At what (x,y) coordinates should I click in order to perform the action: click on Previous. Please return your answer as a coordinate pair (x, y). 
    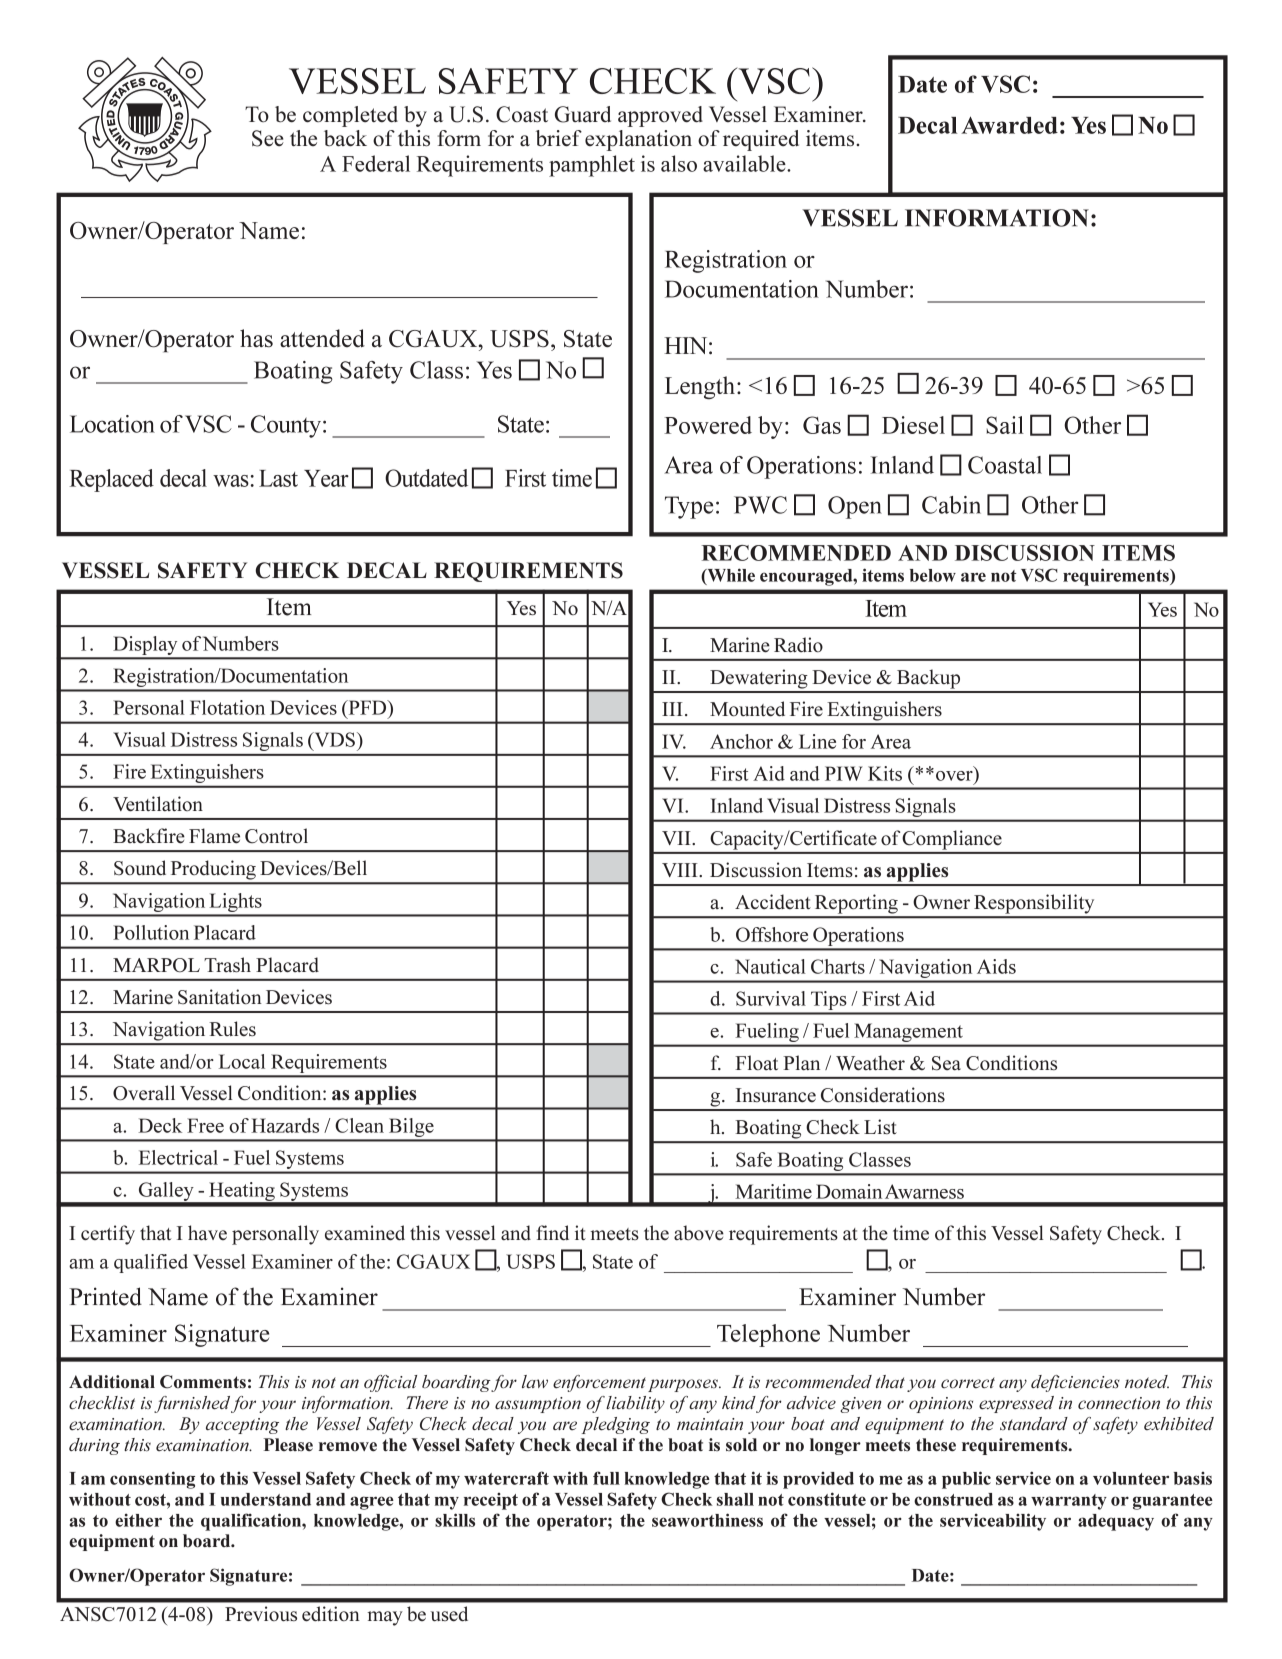
    Looking at the image, I should click on (261, 1614).
